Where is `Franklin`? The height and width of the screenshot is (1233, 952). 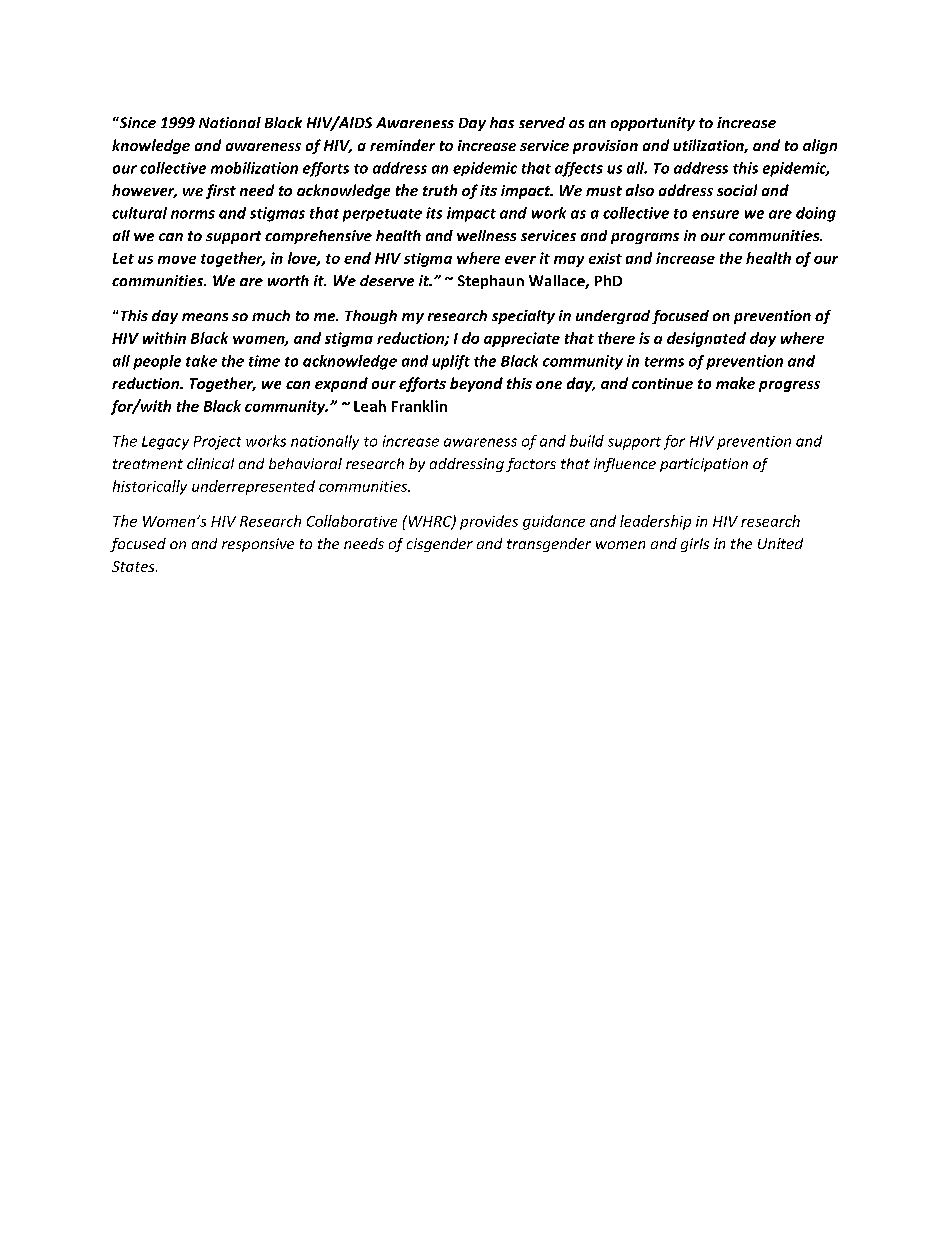 Franklin is located at coordinates (419, 406).
